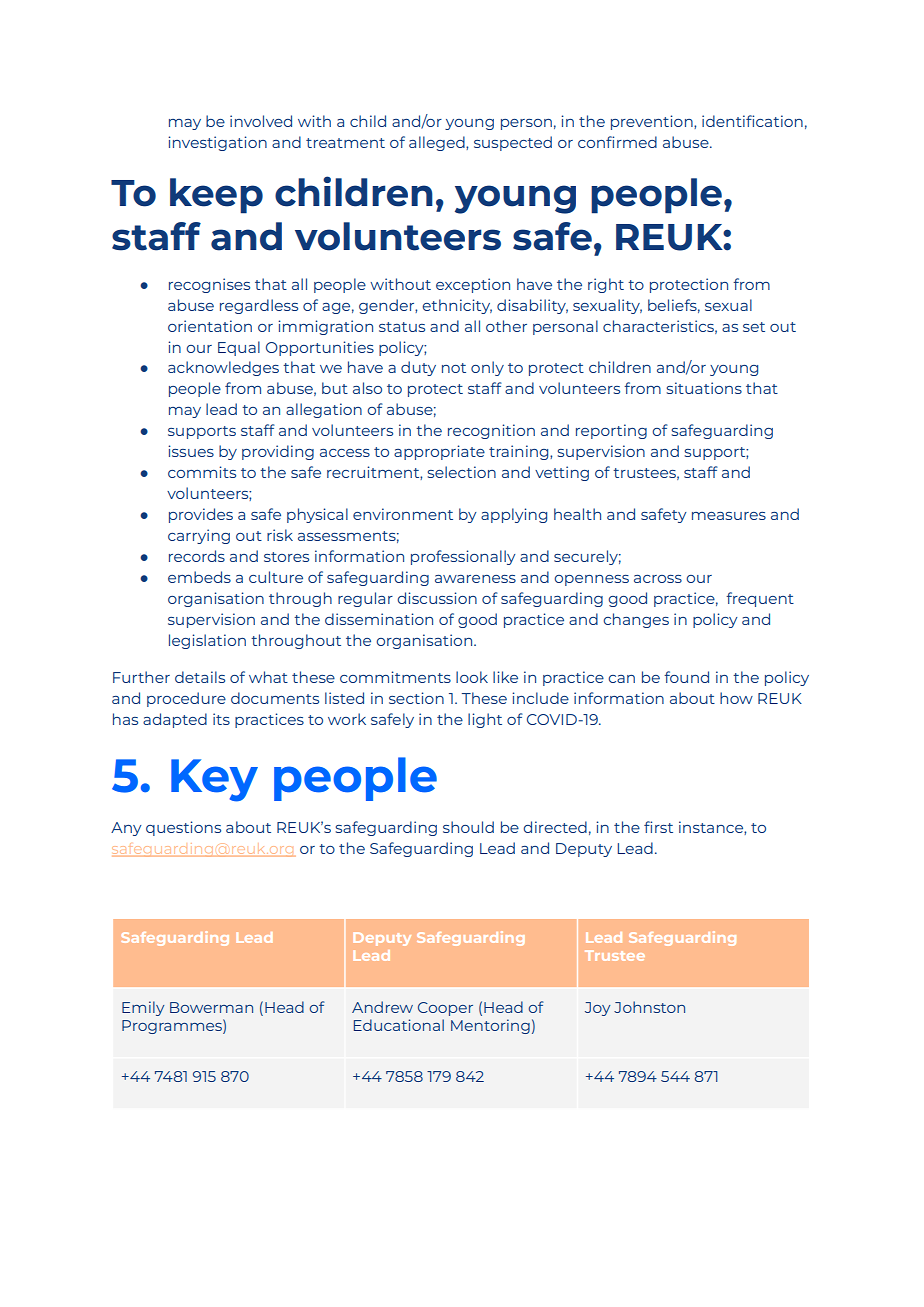  Describe the element at coordinates (754, 327) in the screenshot. I see `set` at that location.
